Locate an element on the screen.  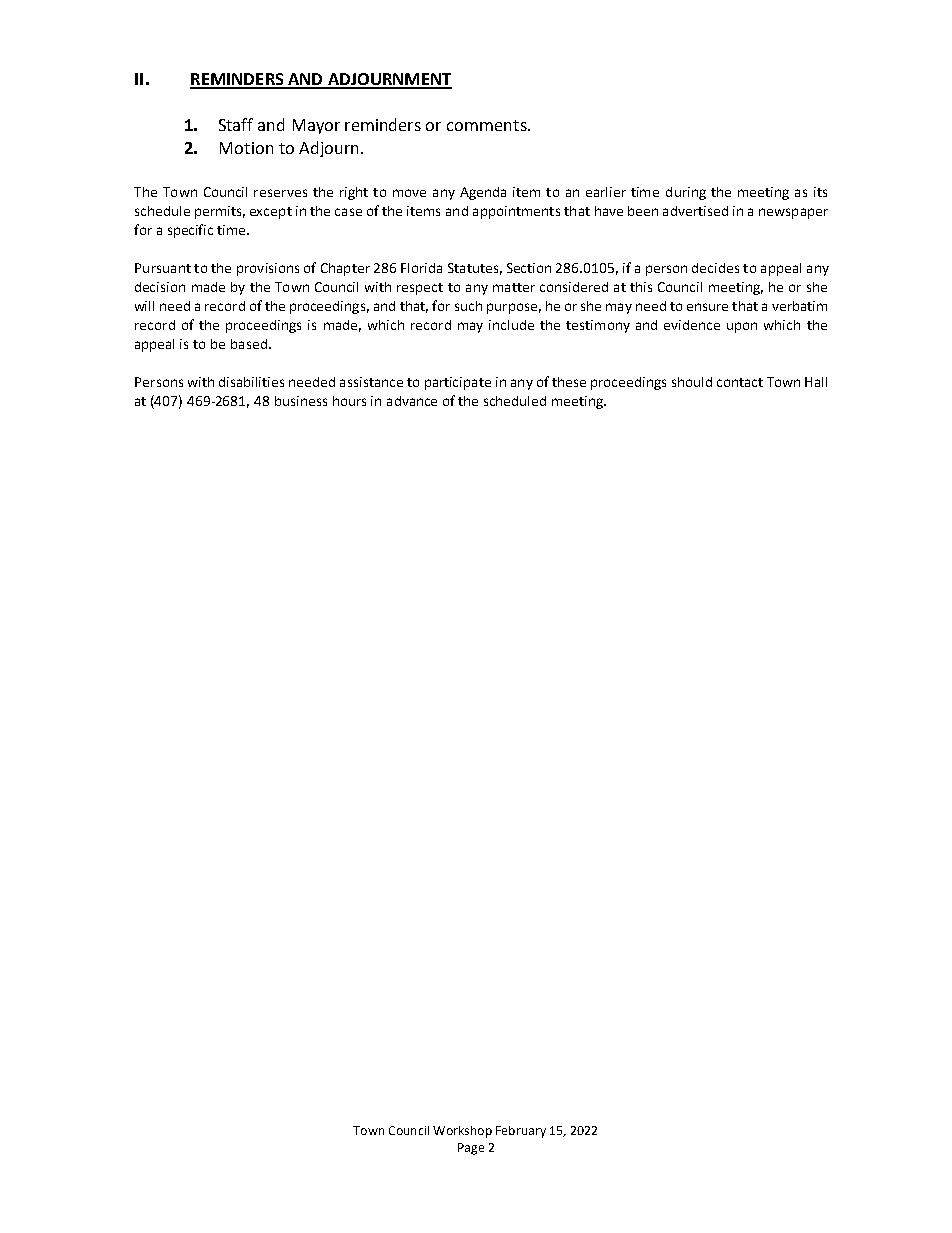
Motion is located at coordinates (246, 148).
